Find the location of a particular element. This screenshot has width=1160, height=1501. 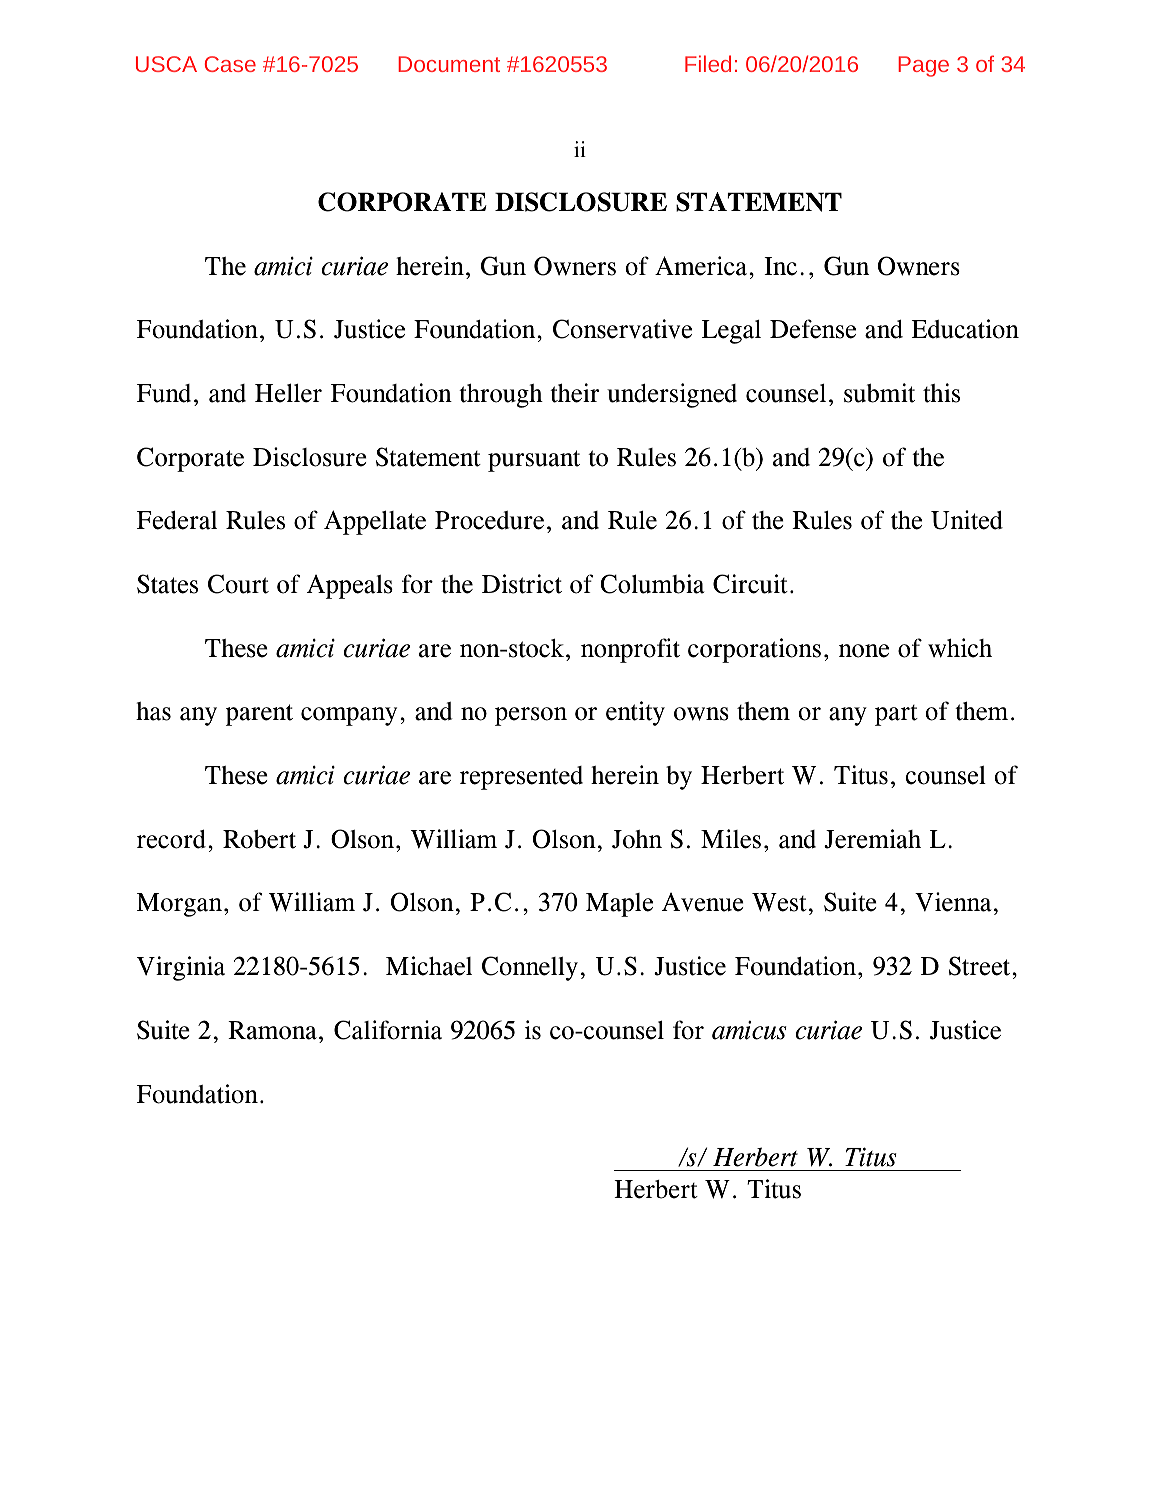

United is located at coordinates (967, 520).
